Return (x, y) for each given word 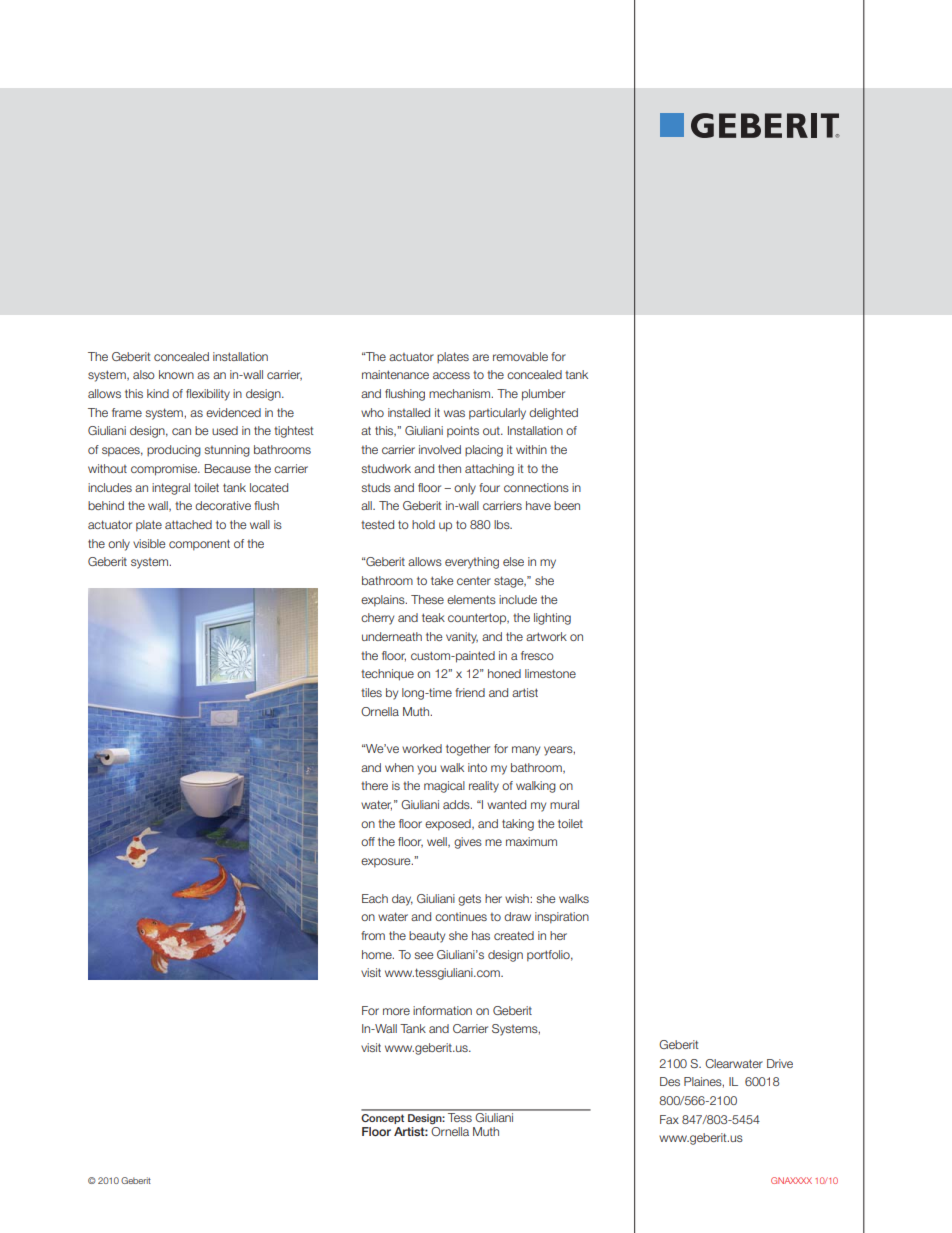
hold (423, 524)
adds (457, 804)
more (396, 1011)
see (424, 955)
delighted (553, 414)
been (567, 505)
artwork (546, 636)
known (176, 374)
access (451, 375)
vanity (462, 638)
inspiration (562, 918)
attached (188, 524)
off (368, 841)
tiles (371, 692)
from (373, 935)
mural (564, 804)
